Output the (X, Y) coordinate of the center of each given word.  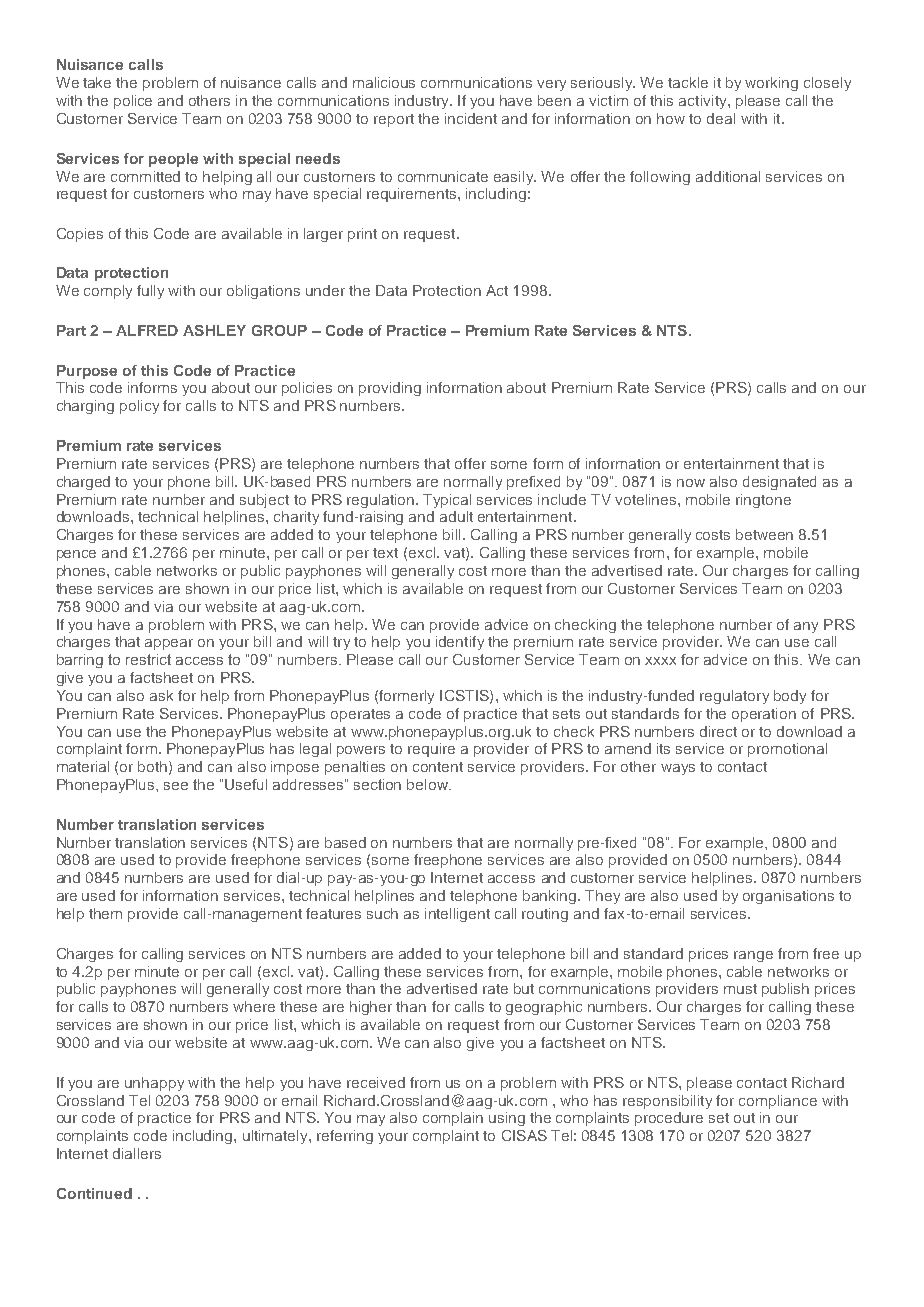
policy (139, 407)
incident (471, 118)
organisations (788, 897)
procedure (669, 1119)
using (507, 1119)
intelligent (457, 915)
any (806, 627)
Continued (94, 1193)
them (105, 913)
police (133, 102)
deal (721, 118)
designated (779, 483)
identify (460, 643)
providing (390, 389)
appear (169, 644)
